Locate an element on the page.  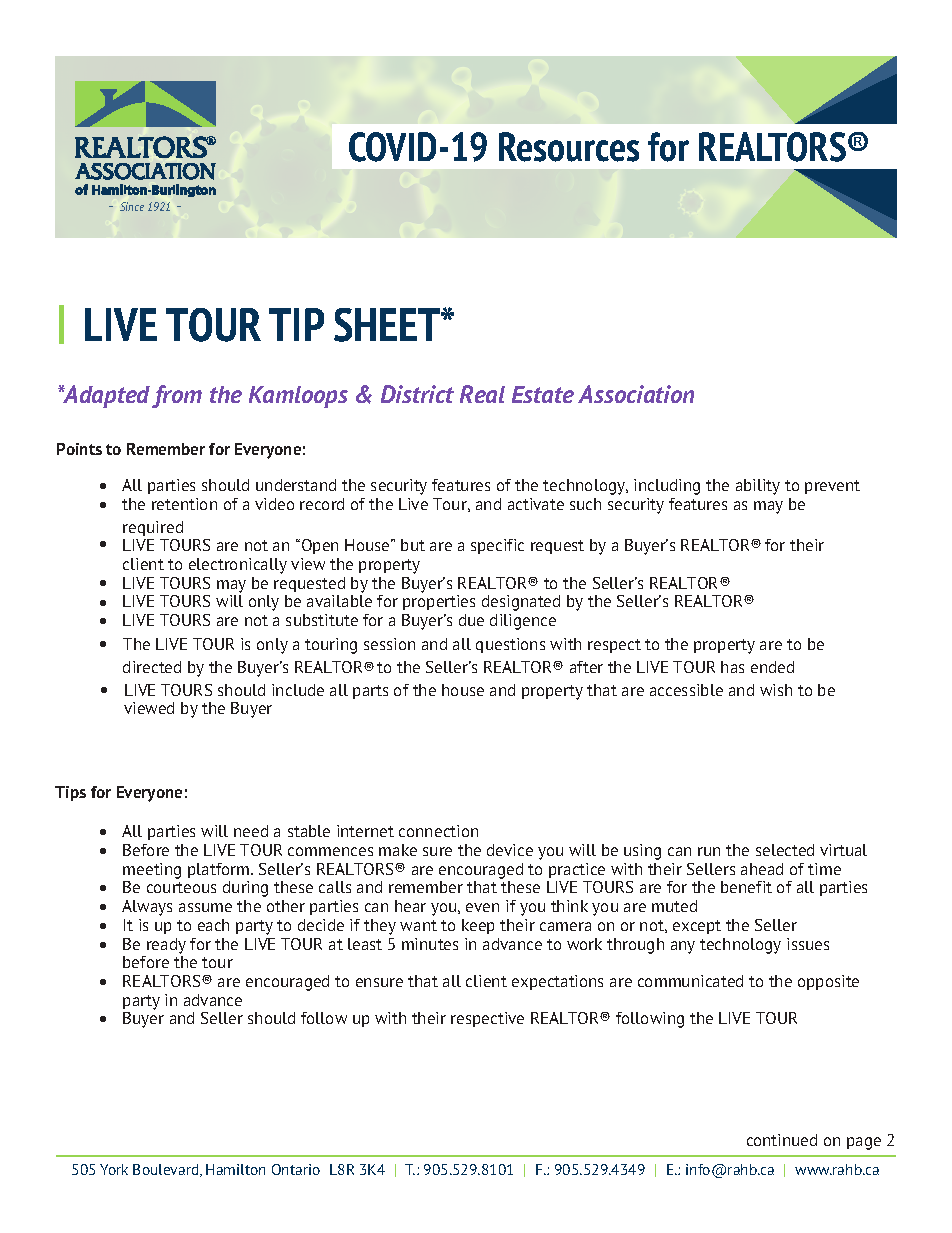
selected is located at coordinates (785, 850).
